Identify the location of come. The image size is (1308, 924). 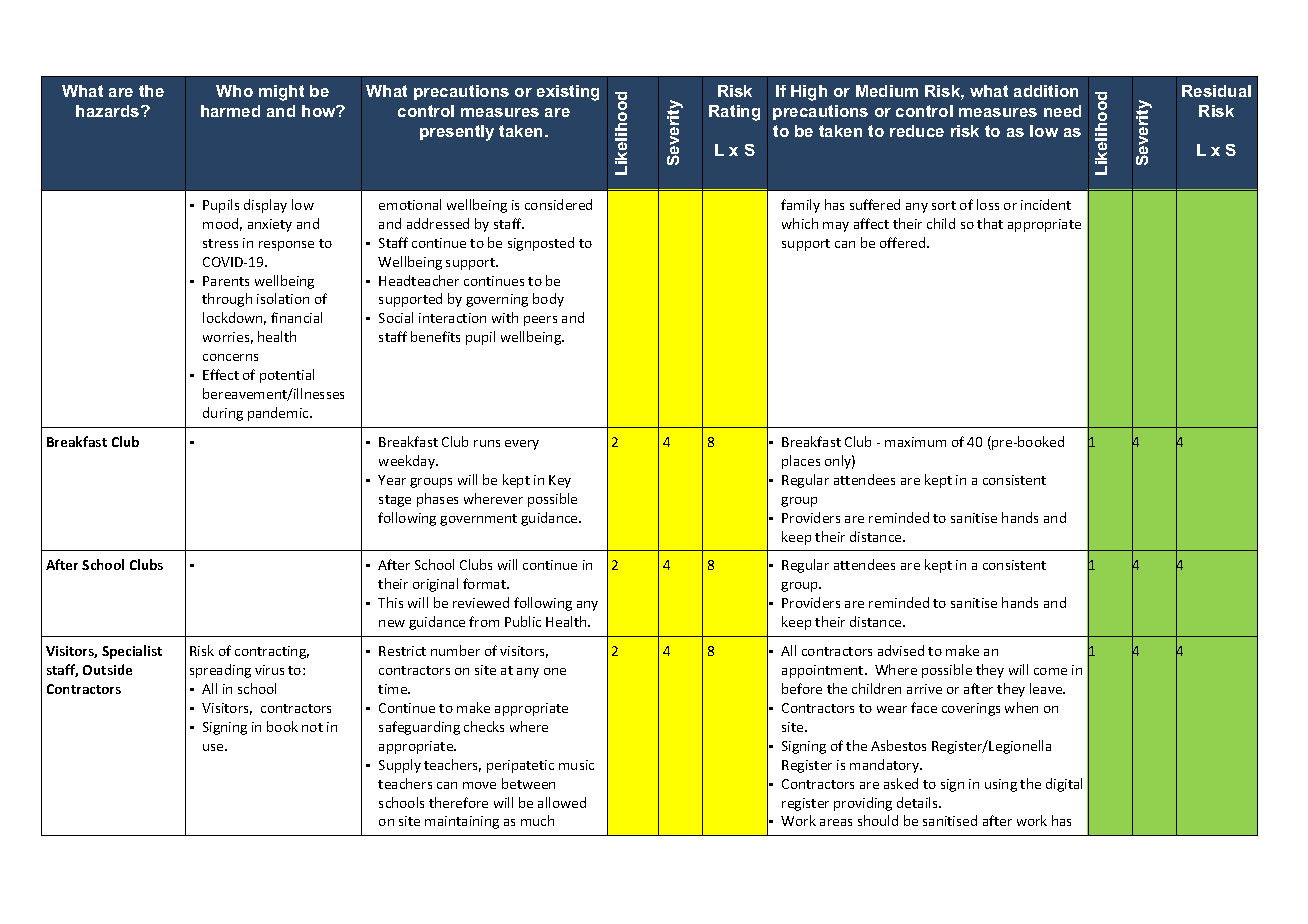
(1050, 671).
